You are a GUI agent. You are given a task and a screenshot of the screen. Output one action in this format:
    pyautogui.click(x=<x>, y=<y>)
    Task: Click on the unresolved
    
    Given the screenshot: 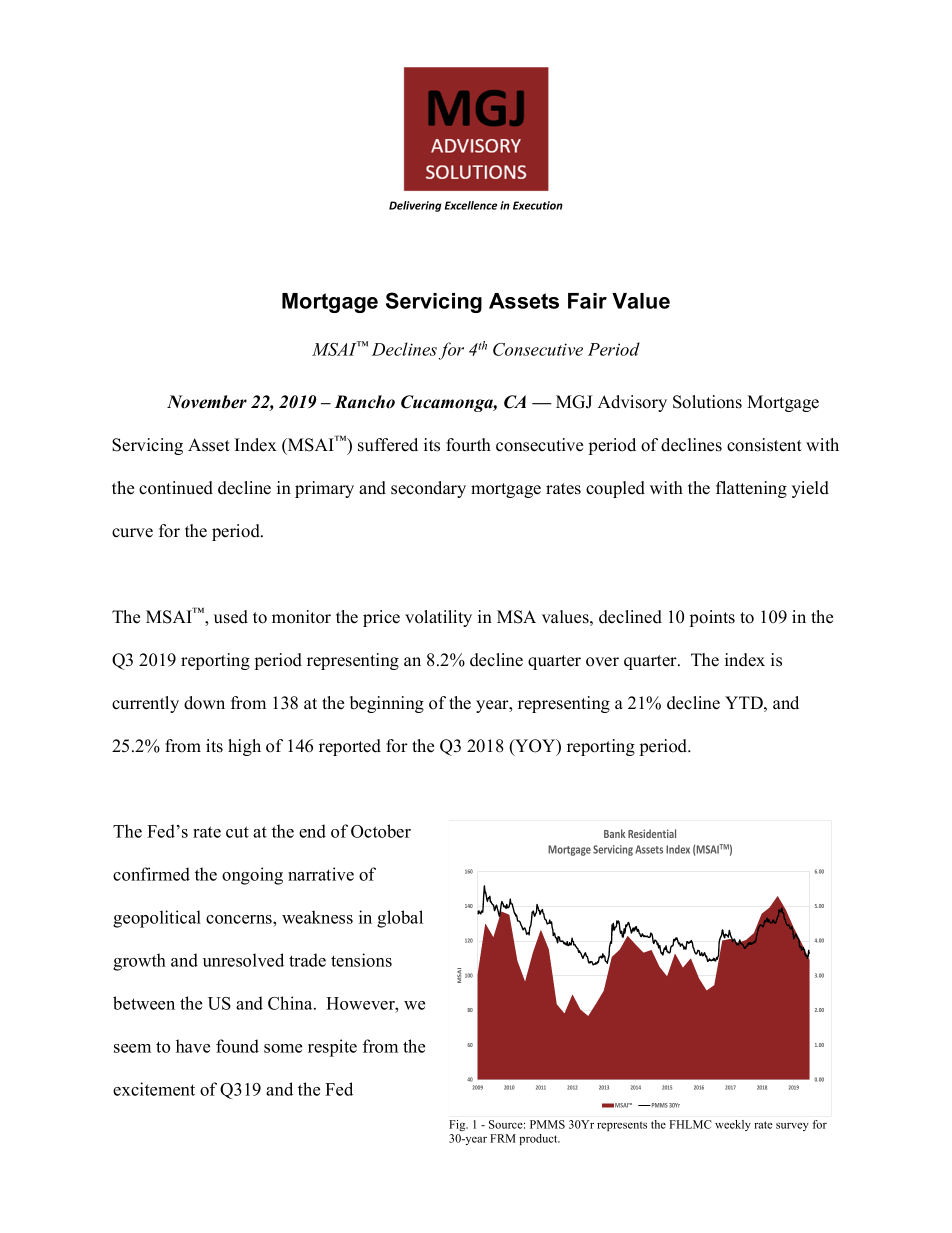 What is the action you would take?
    pyautogui.click(x=243, y=960)
